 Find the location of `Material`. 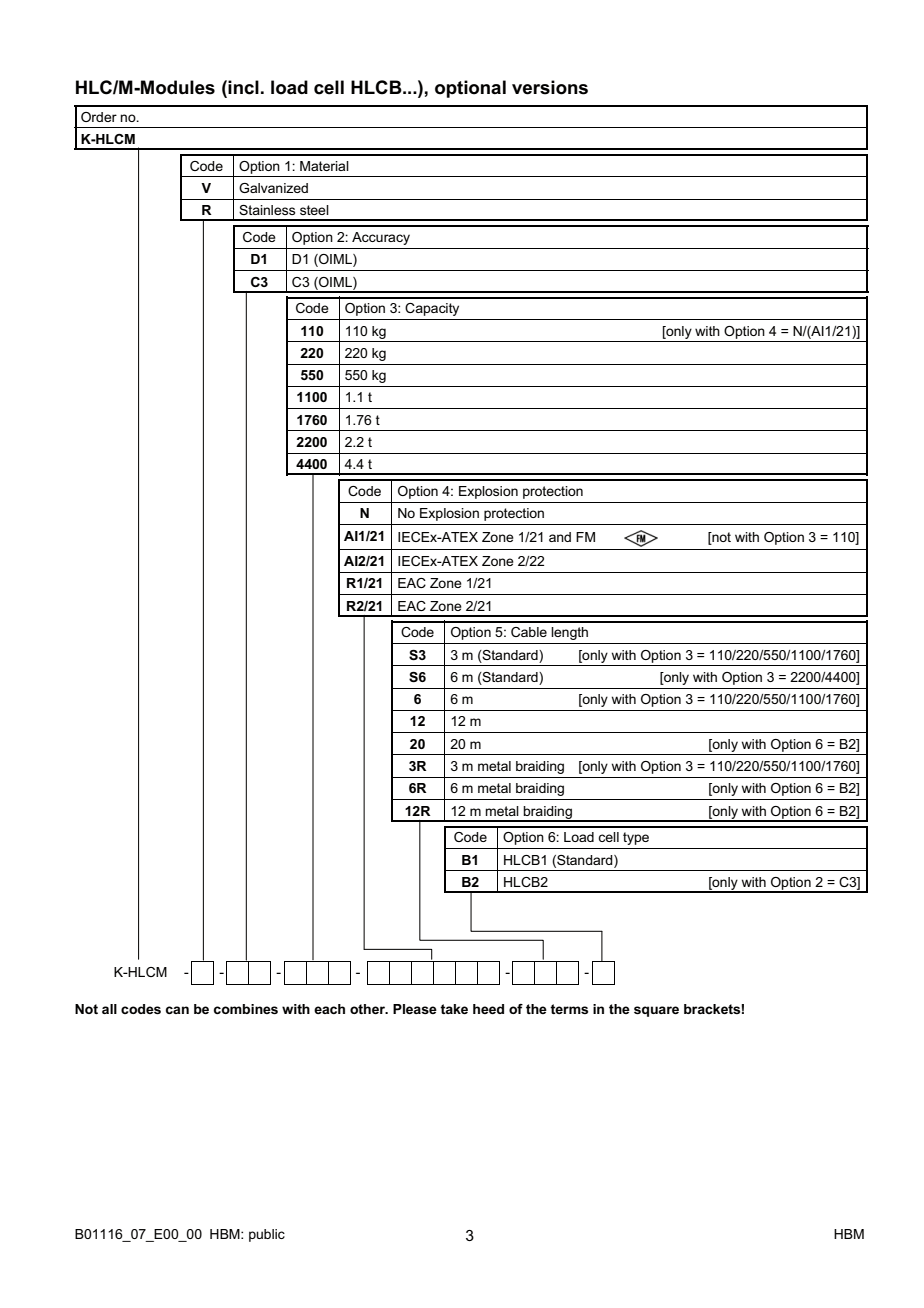

Material is located at coordinates (324, 166).
